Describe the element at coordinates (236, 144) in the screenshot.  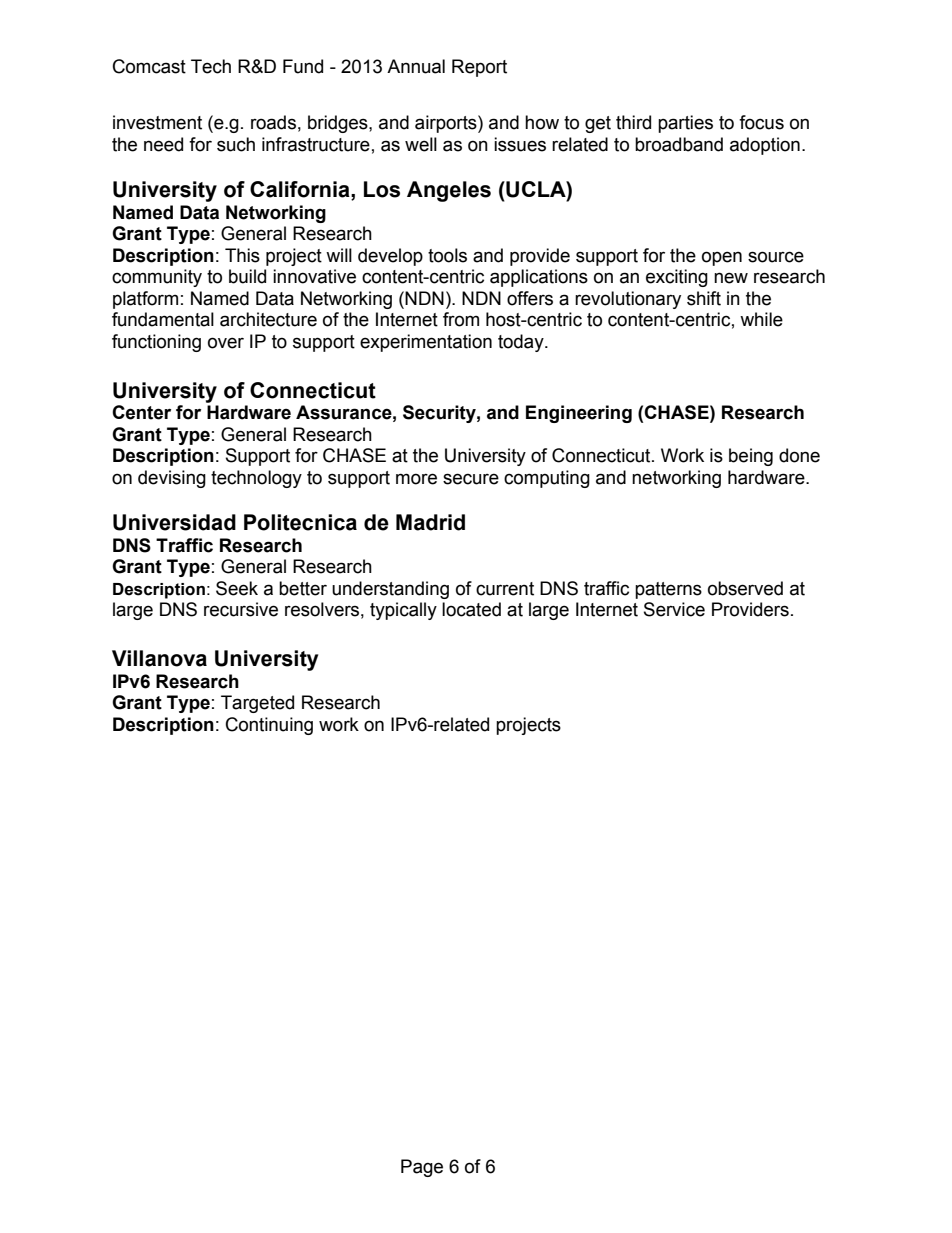
I see `such` at that location.
